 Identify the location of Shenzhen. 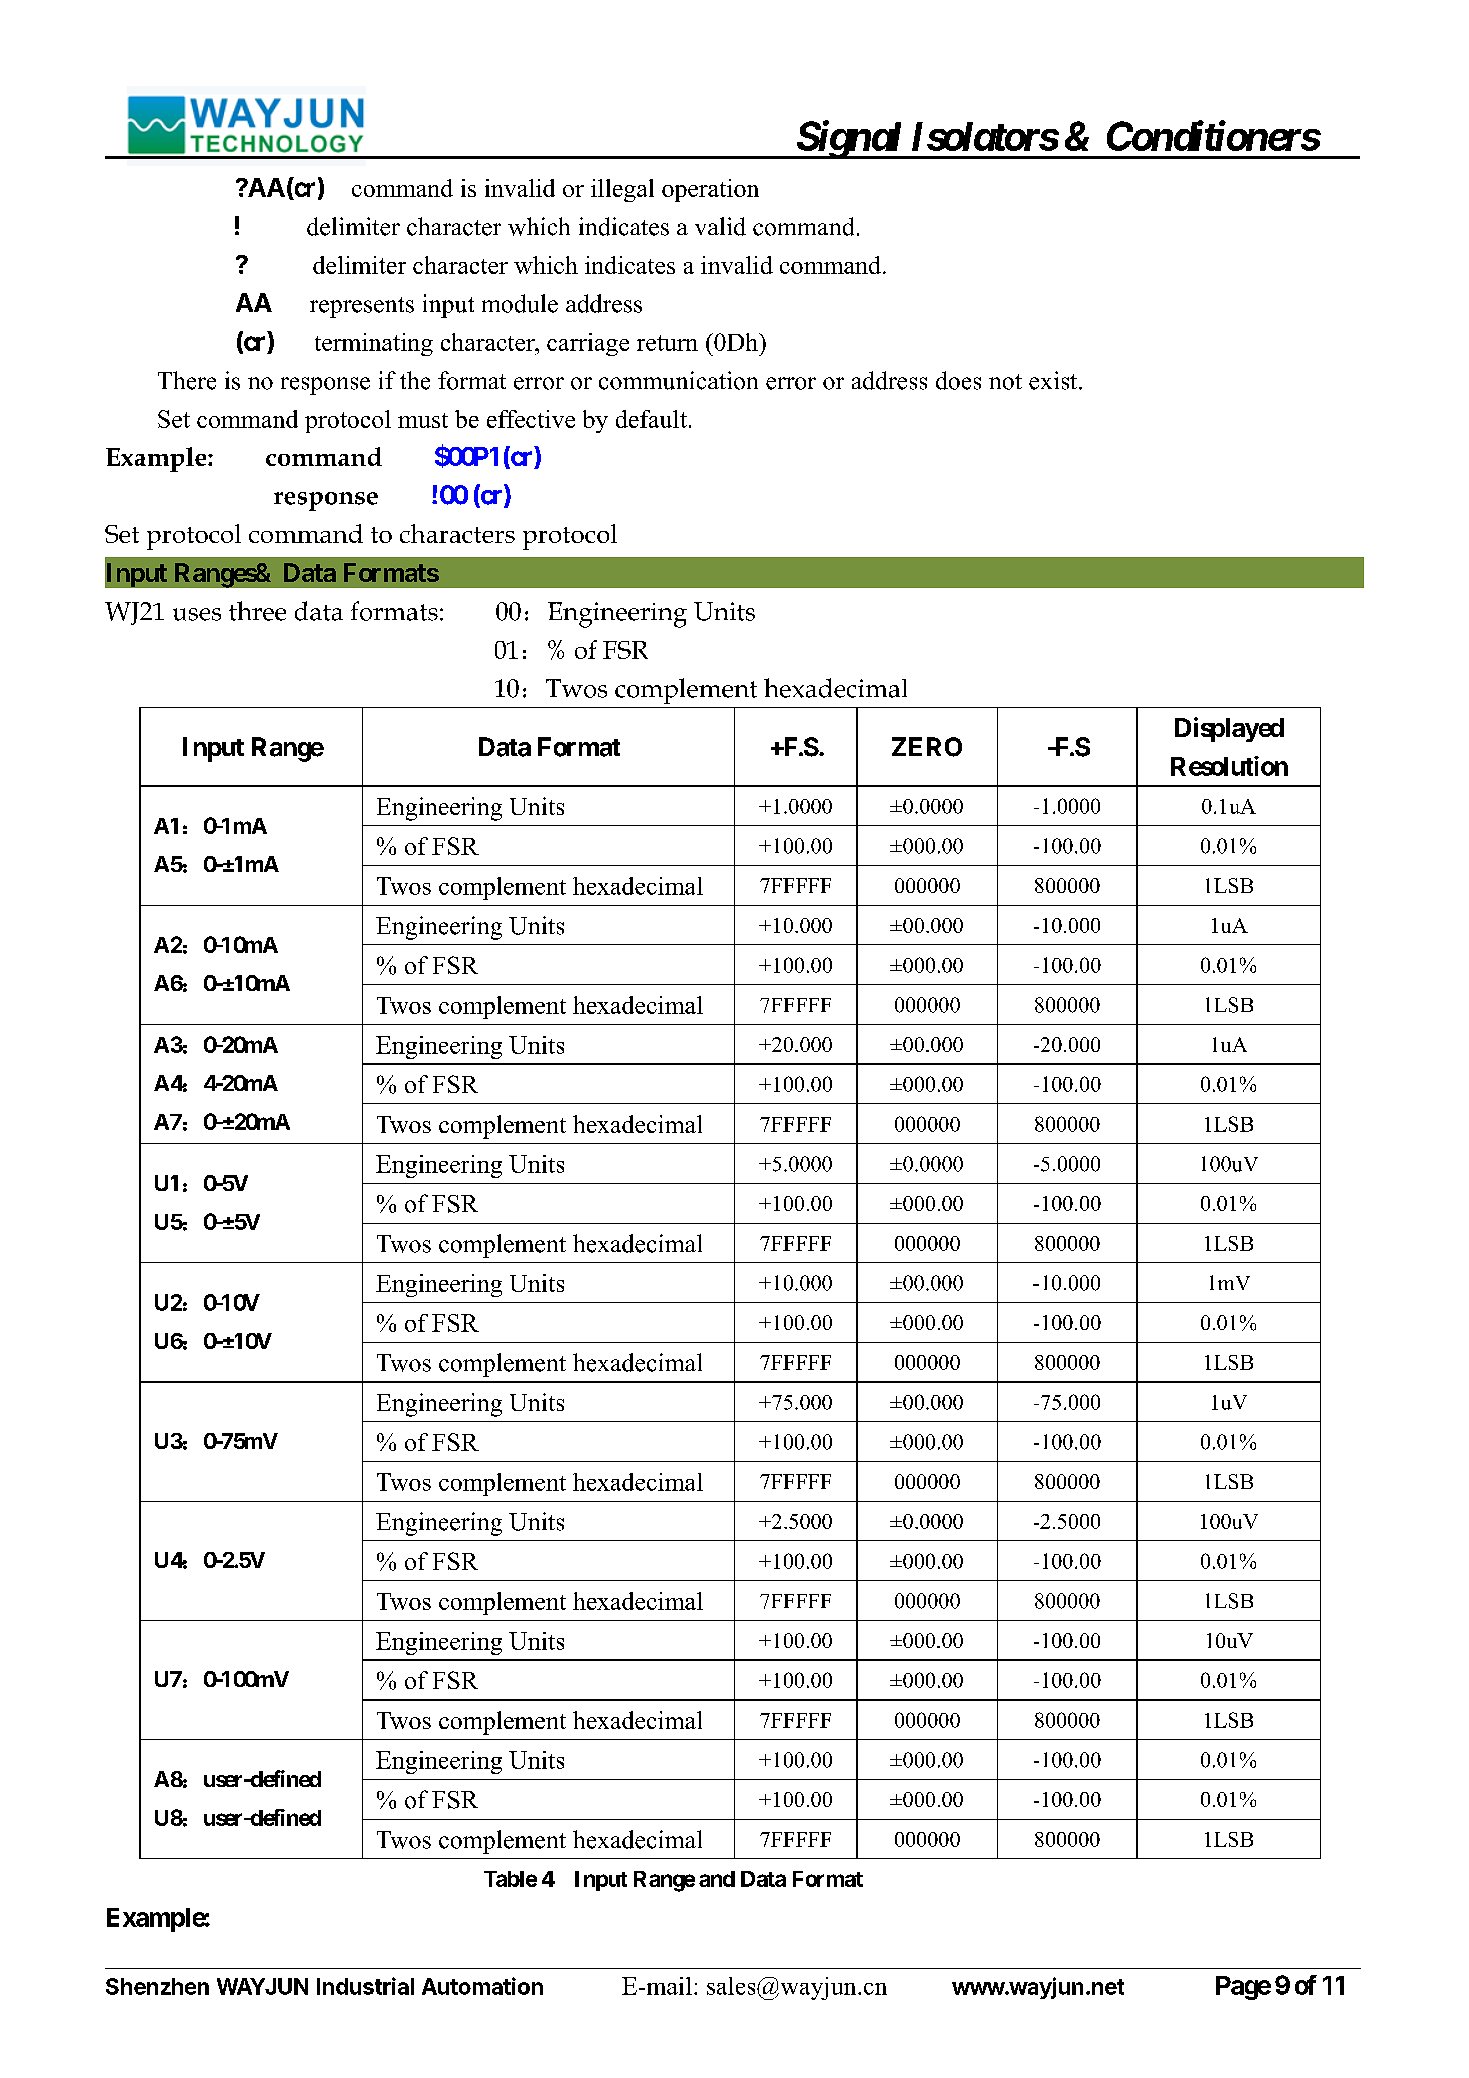
(157, 1986).
